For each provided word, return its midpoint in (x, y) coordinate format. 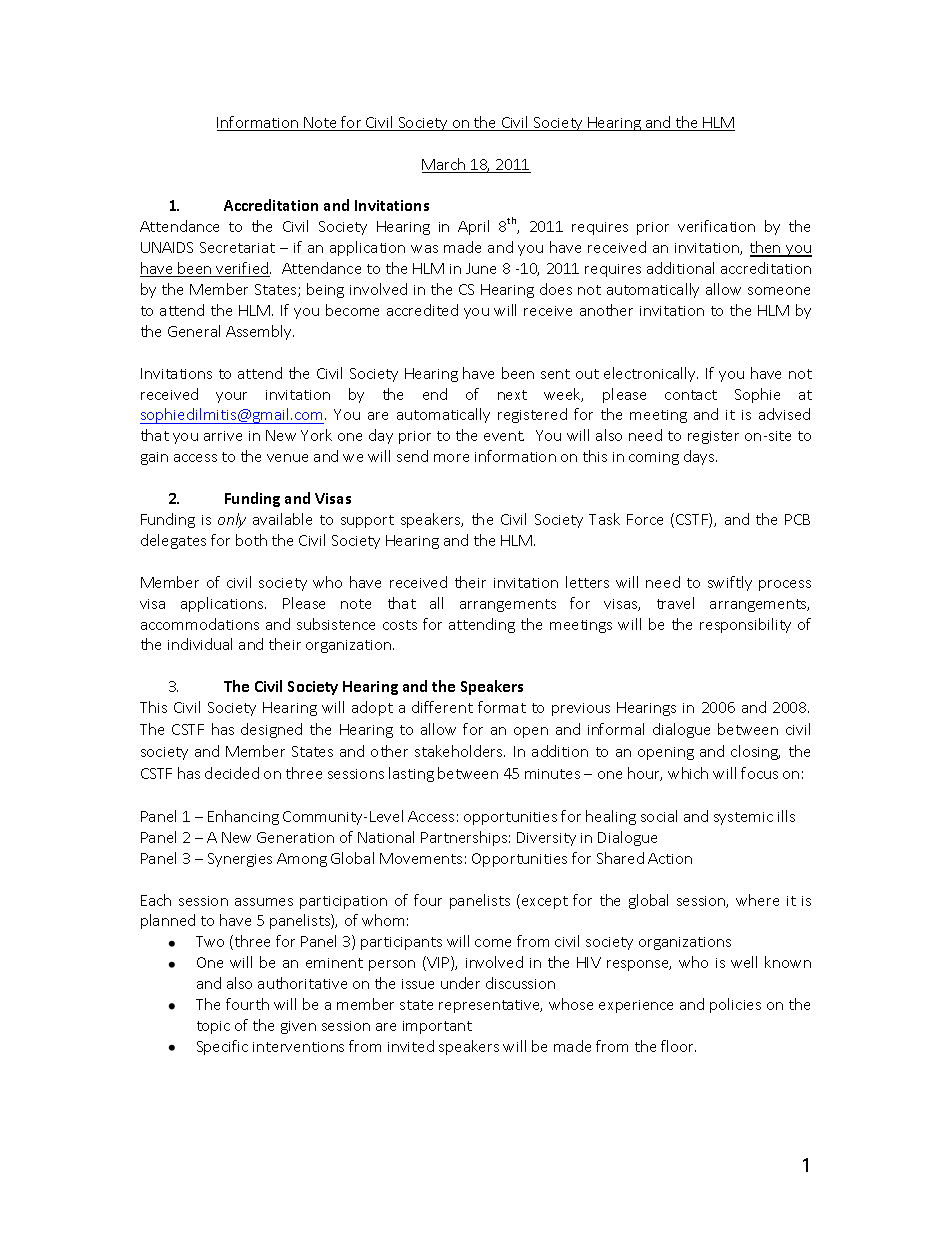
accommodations (200, 624)
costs (400, 625)
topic (213, 1027)
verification (716, 226)
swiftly (730, 583)
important (437, 1027)
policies (735, 1005)
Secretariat (237, 247)
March (445, 165)
